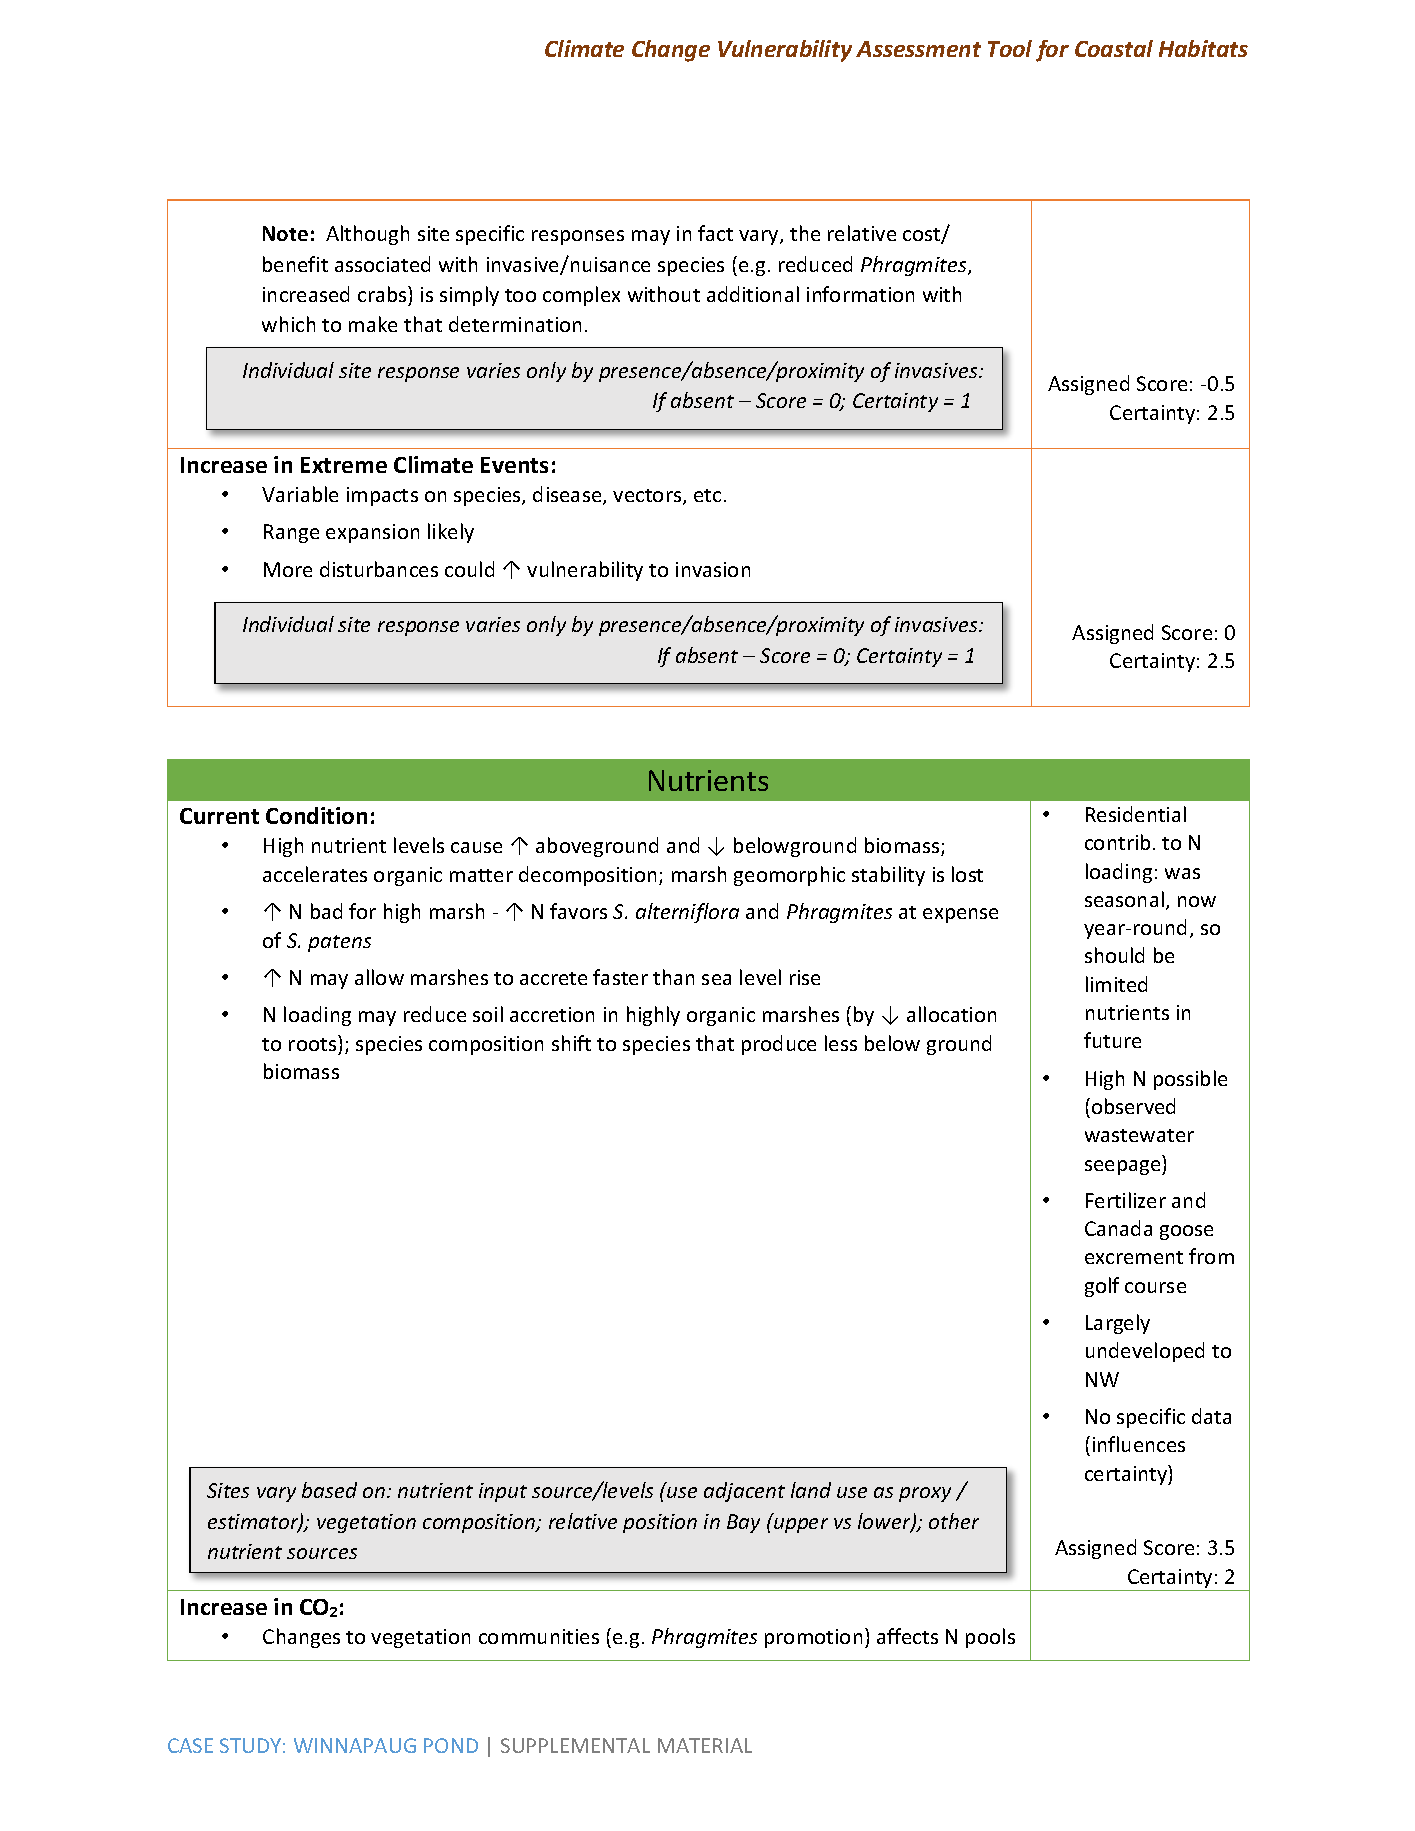  What do you see at coordinates (1124, 899) in the document?
I see `seasonal` at bounding box center [1124, 899].
